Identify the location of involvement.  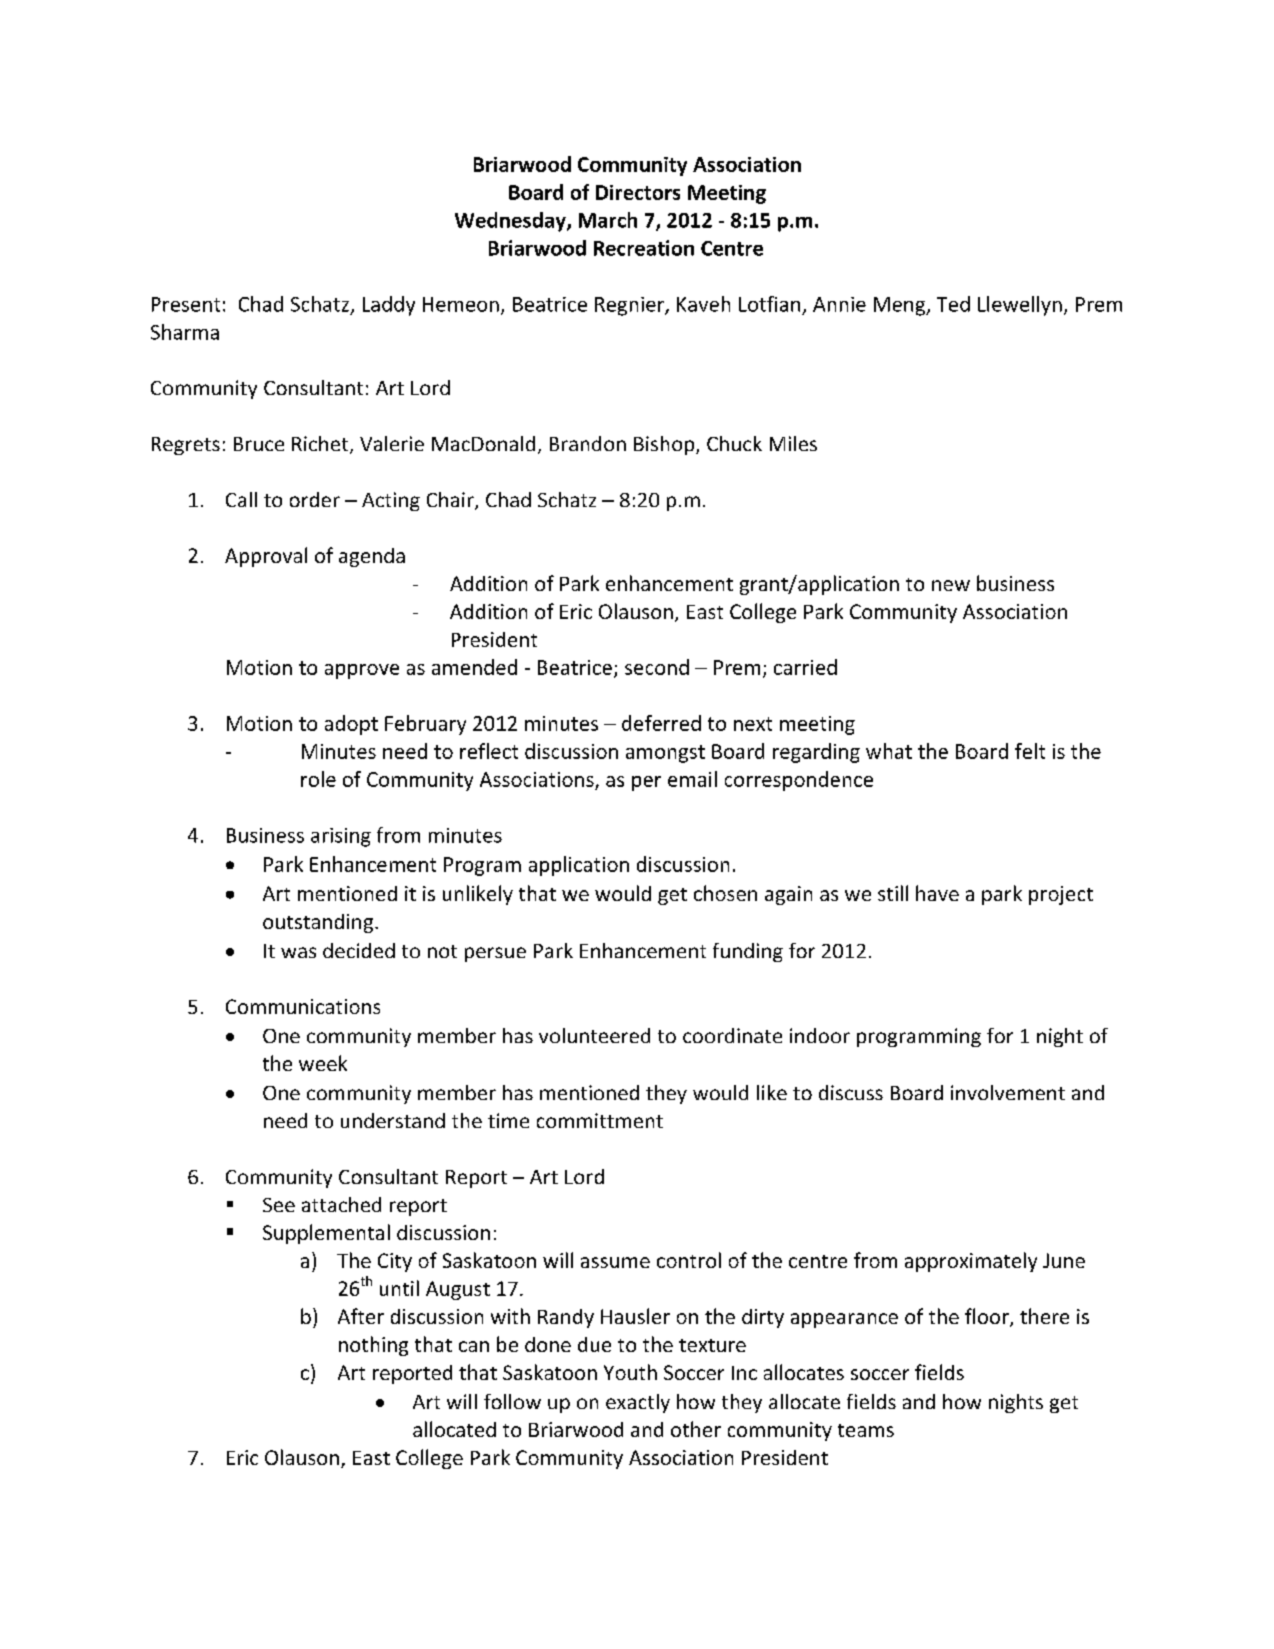
(1008, 1092).
